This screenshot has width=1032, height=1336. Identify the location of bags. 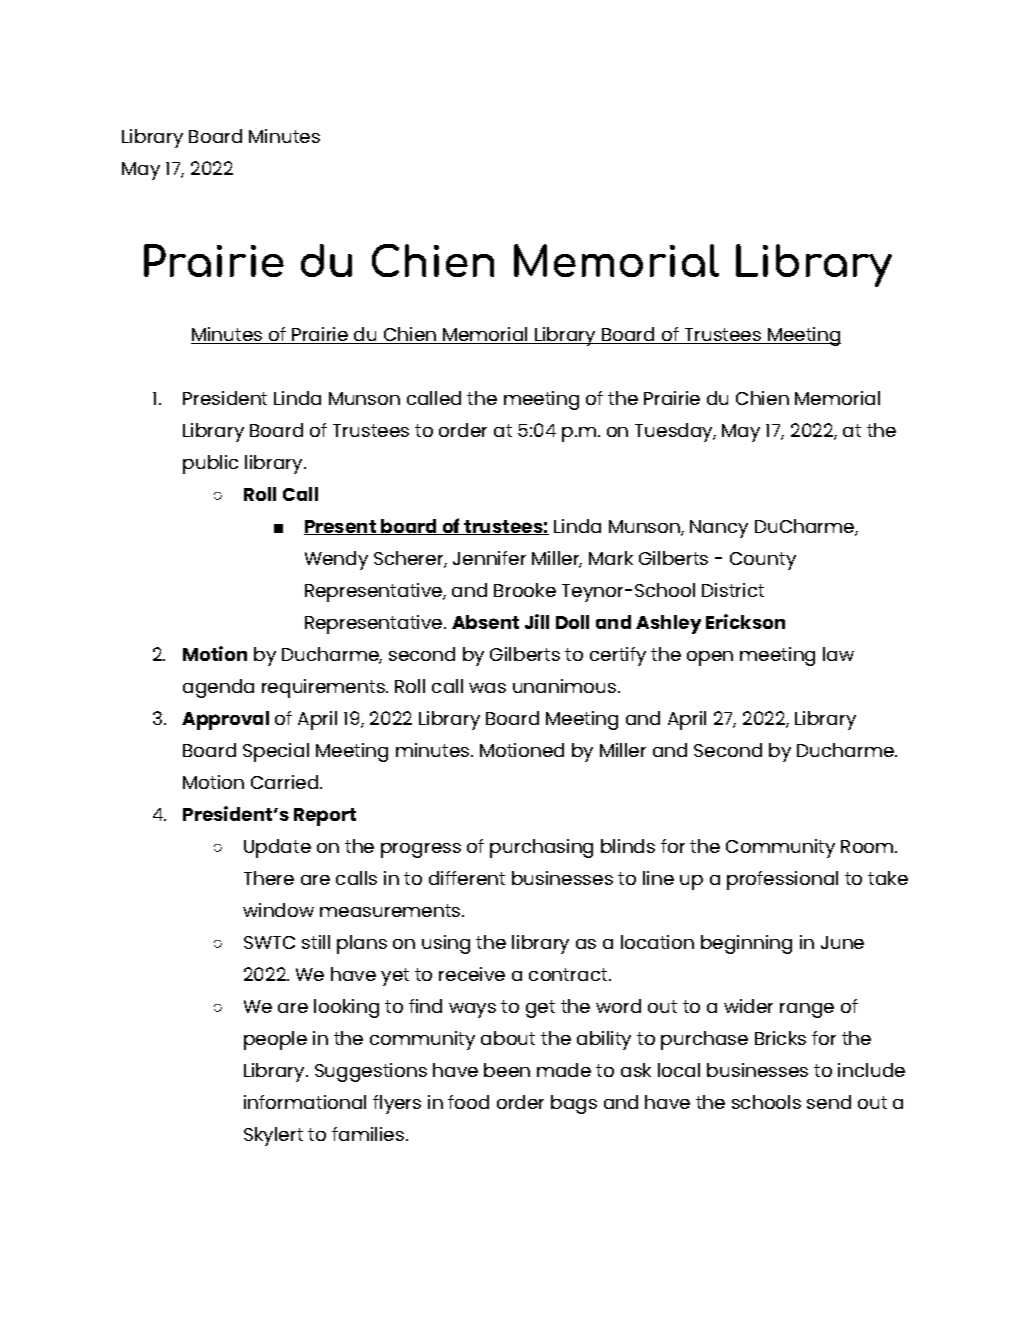
(574, 1104).
